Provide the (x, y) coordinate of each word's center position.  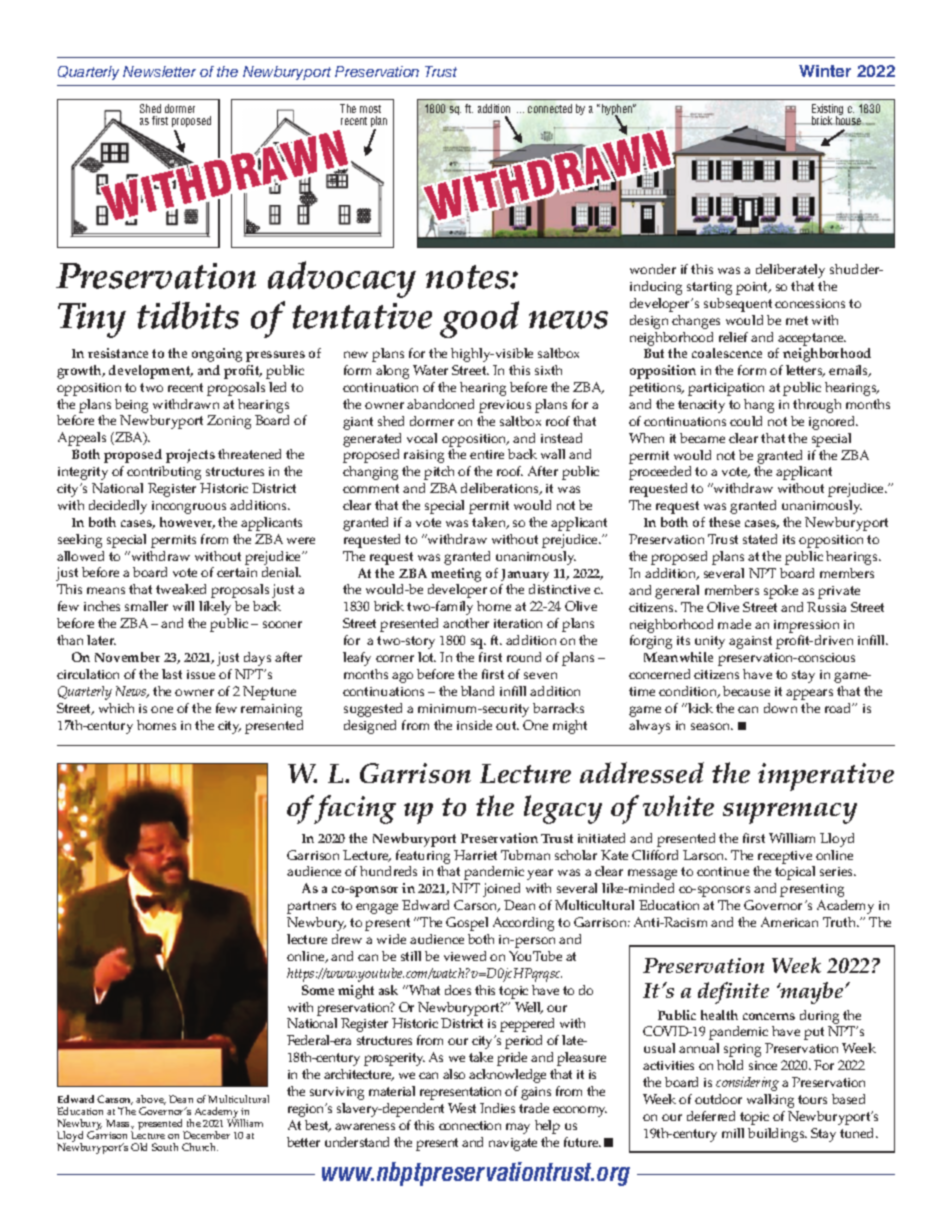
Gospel (467, 924)
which (116, 708)
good (479, 319)
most (370, 109)
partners (311, 907)
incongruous (189, 507)
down (780, 708)
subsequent (738, 305)
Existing (827, 111)
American (789, 922)
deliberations (501, 489)
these (724, 522)
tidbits (188, 315)
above (151, 1100)
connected (550, 108)
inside (474, 725)
